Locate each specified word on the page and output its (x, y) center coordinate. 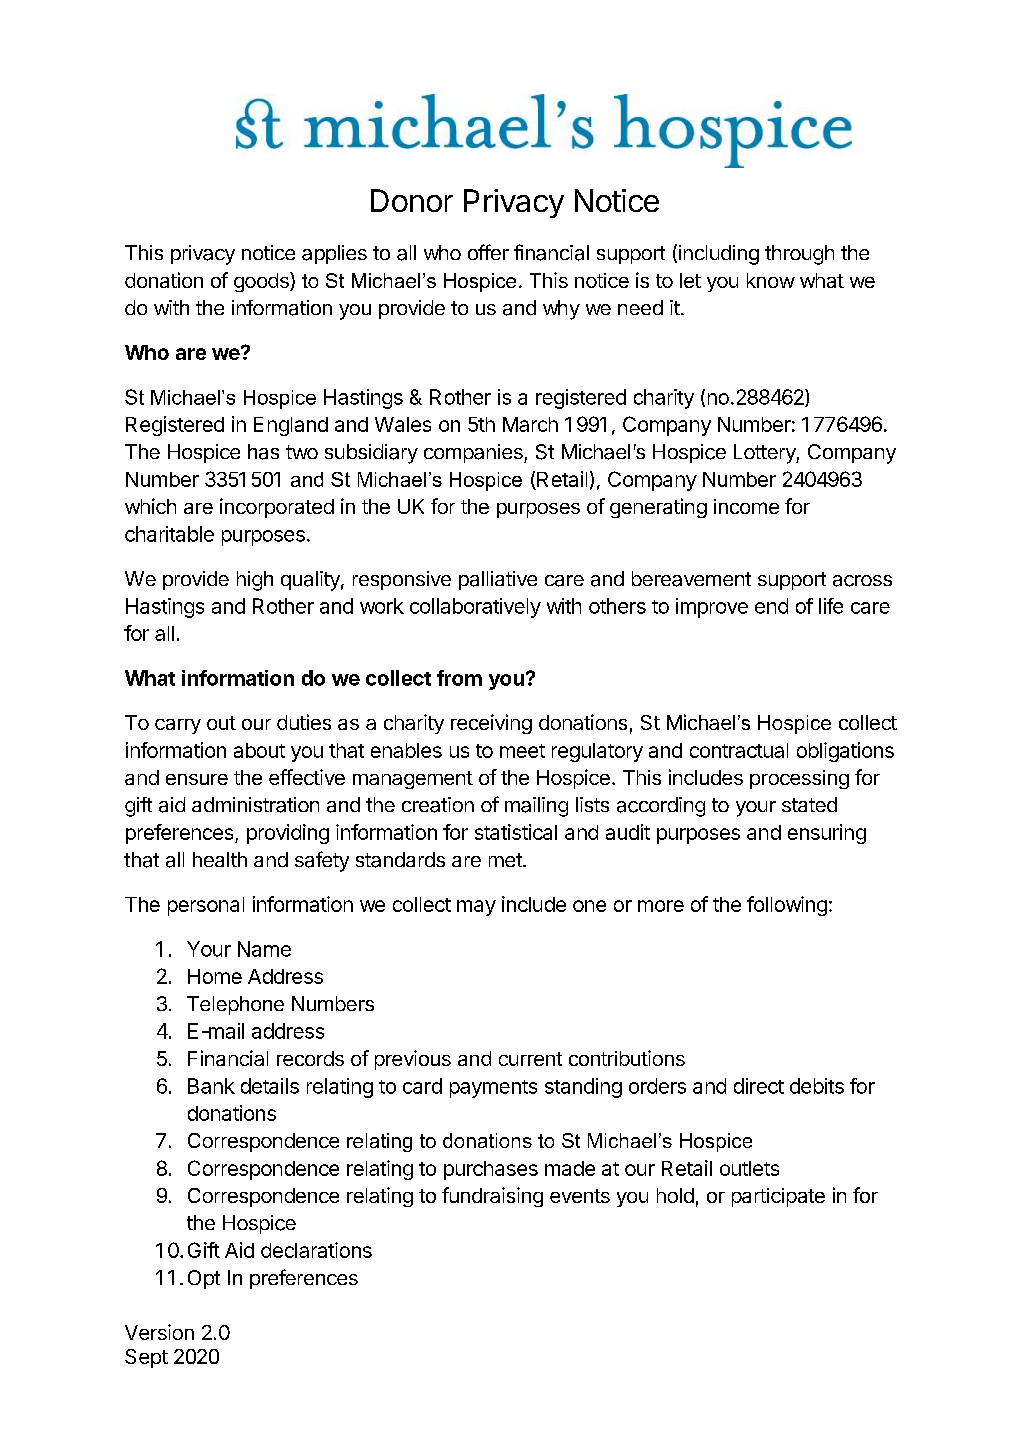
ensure (197, 779)
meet (522, 751)
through (799, 255)
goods (262, 282)
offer (488, 252)
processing (799, 779)
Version (159, 1332)
